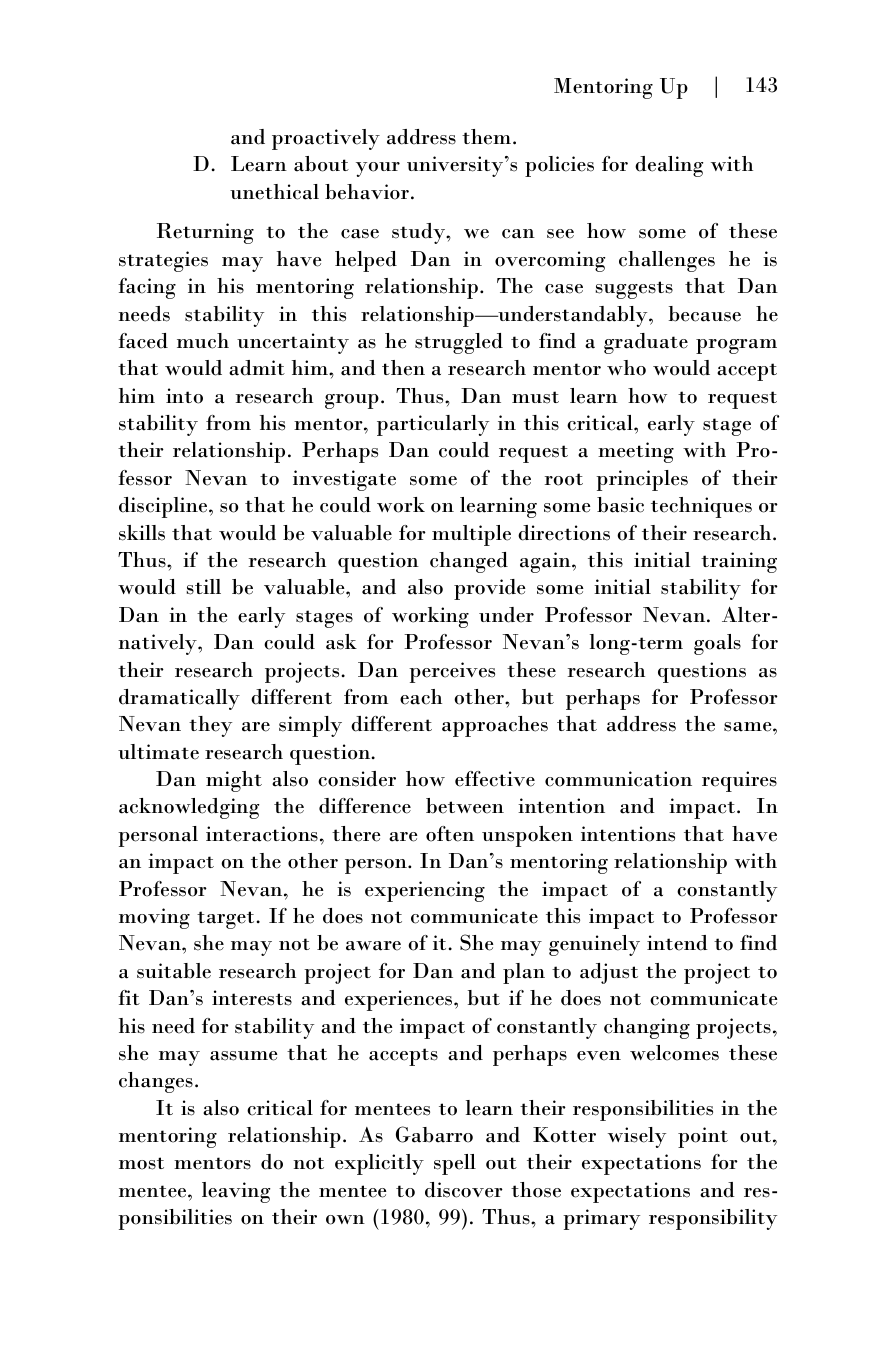 This page has height=1345, width=896. I want to click on dramatically, so click(179, 699).
